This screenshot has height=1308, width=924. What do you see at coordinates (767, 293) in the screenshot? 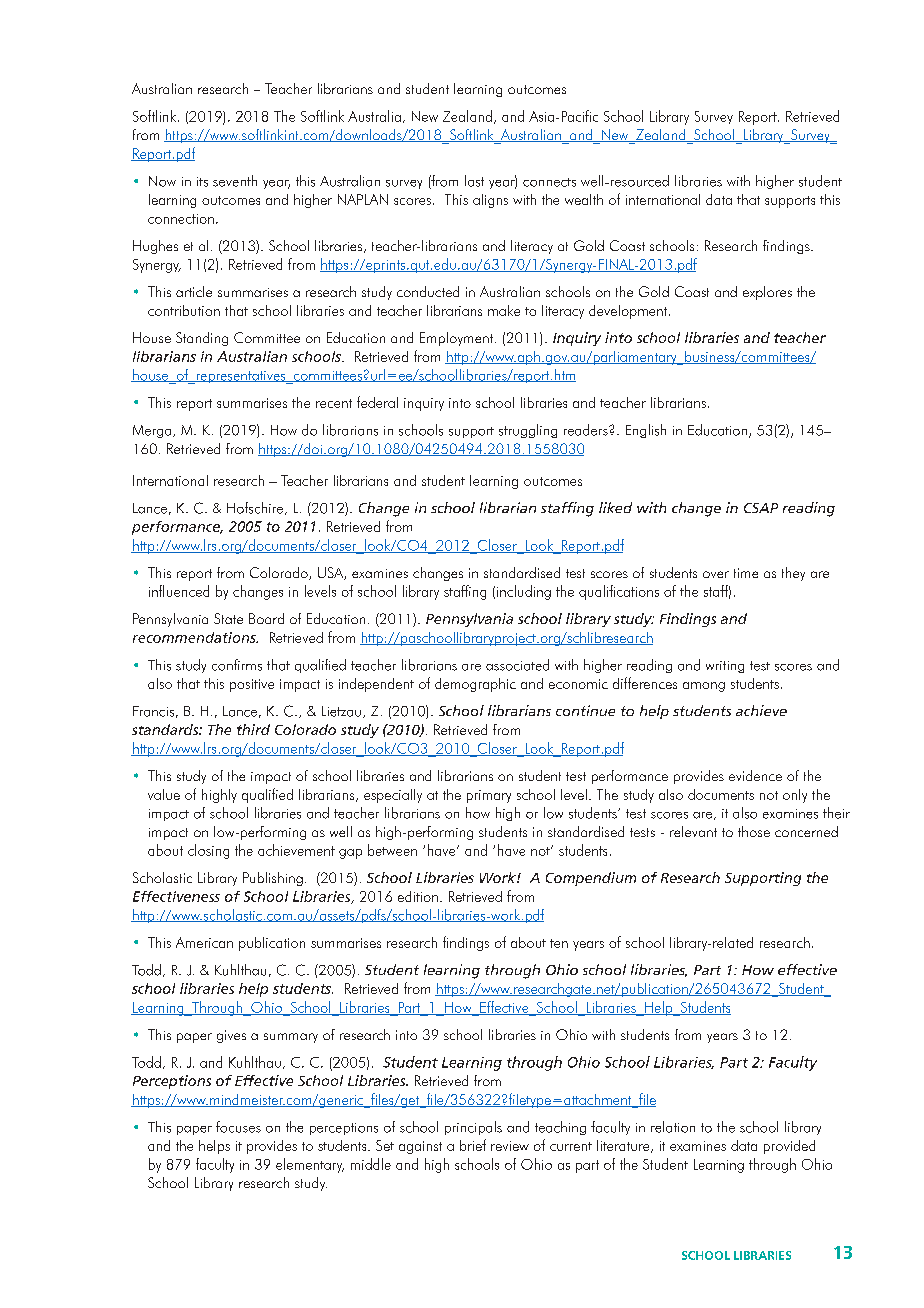
I see `explores` at bounding box center [767, 293].
